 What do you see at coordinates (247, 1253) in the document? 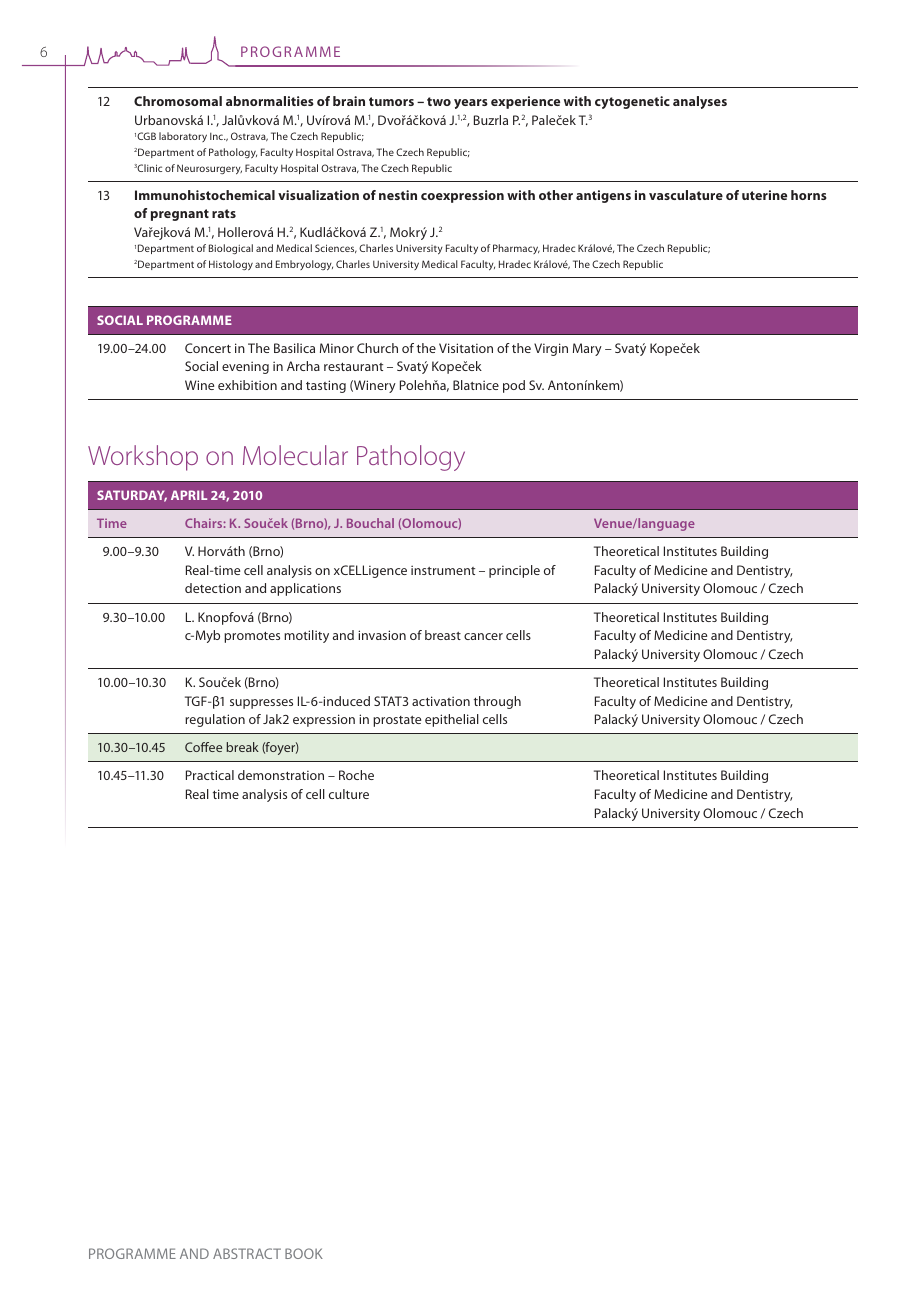
I see `ABSTRACT` at bounding box center [247, 1253].
